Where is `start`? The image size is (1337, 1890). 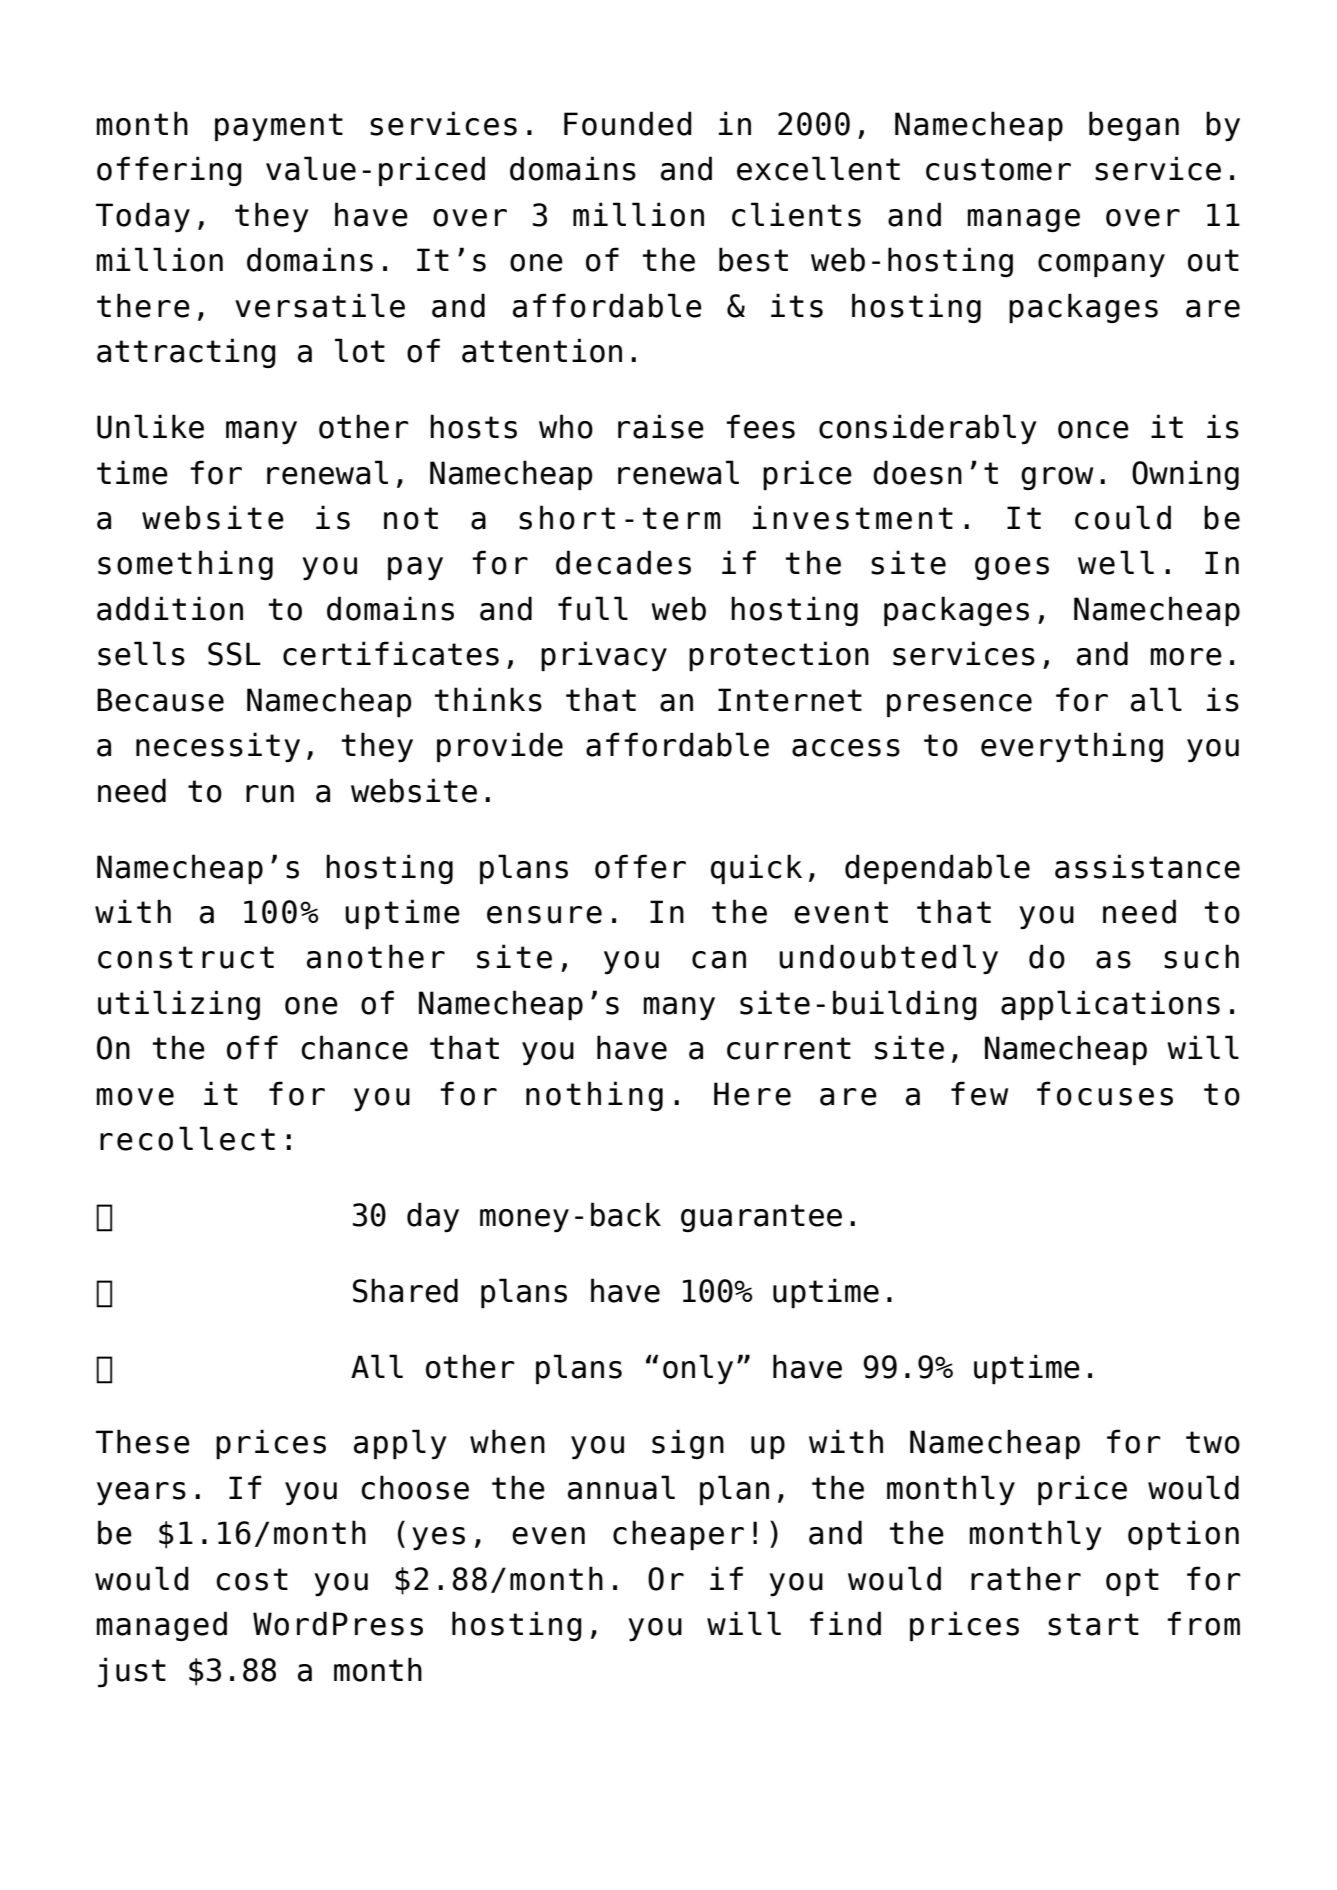
start is located at coordinates (1093, 1624).
